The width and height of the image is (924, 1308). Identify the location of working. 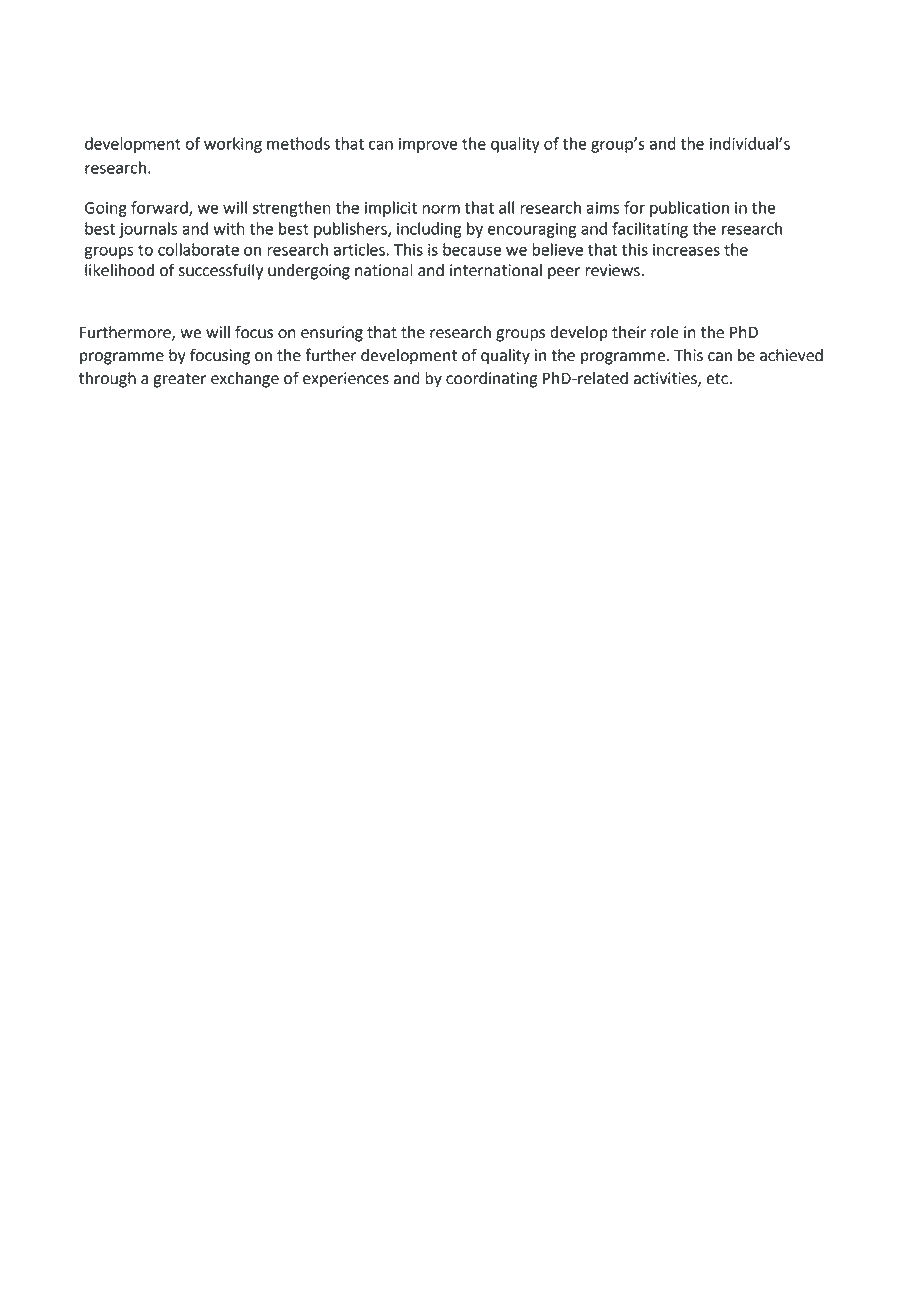
(233, 145).
